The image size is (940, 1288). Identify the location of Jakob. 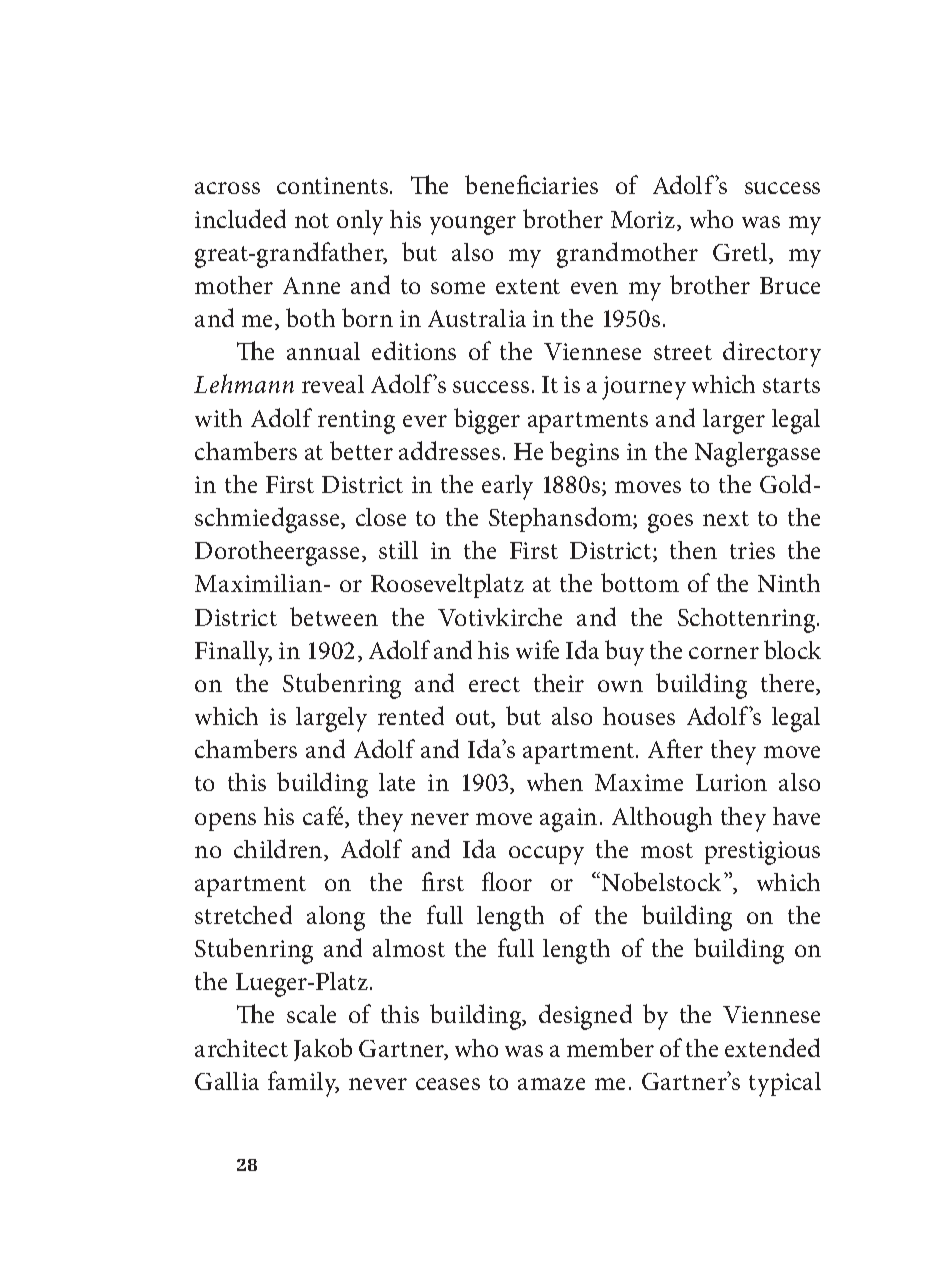
(323, 1049).
